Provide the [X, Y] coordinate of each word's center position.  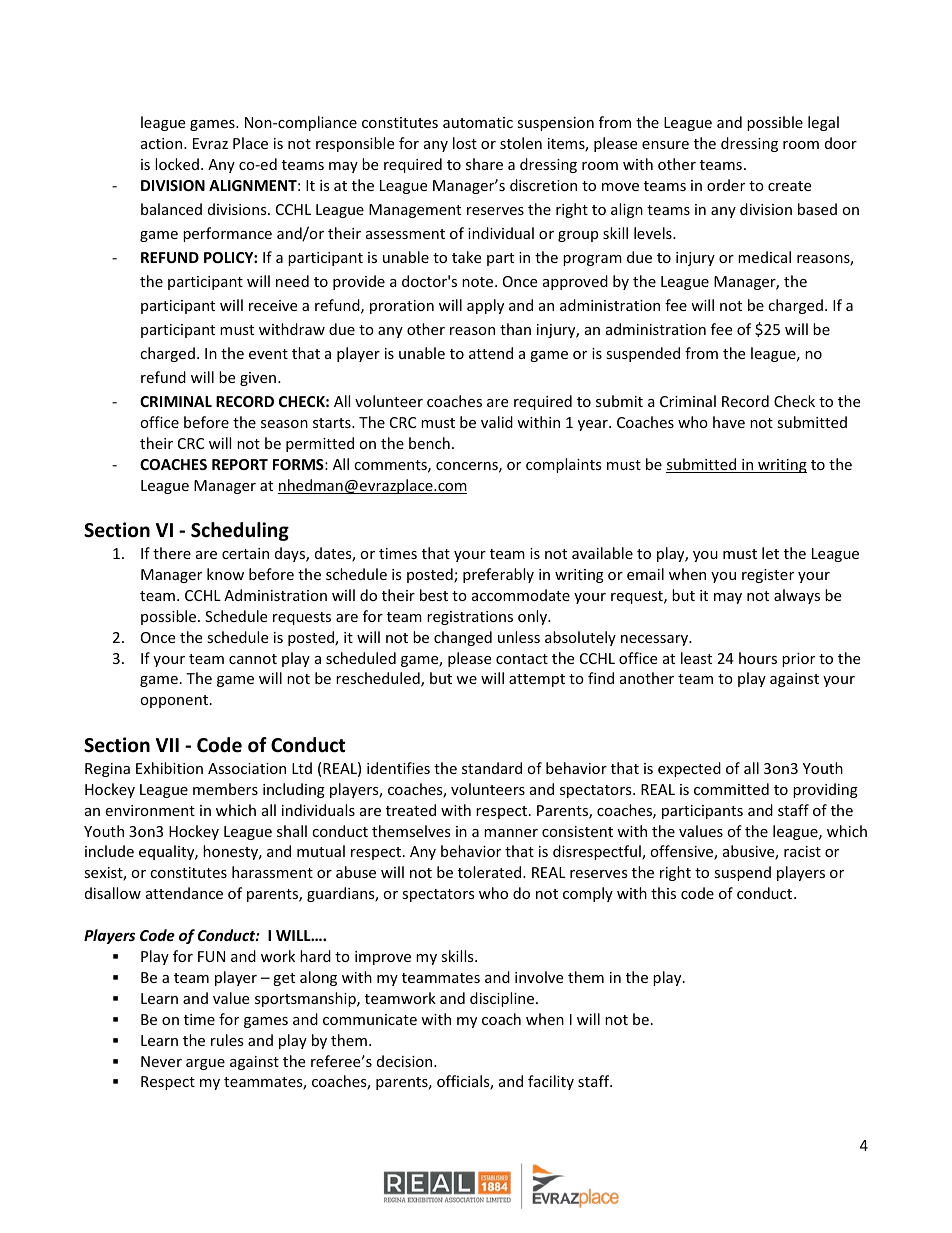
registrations [470, 618]
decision [406, 1061]
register [768, 576]
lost [465, 143]
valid [497, 422]
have [729, 422]
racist [802, 851]
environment [150, 810]
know [225, 574]
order [726, 185]
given [258, 379]
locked [177, 164]
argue [205, 1064]
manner [511, 833]
